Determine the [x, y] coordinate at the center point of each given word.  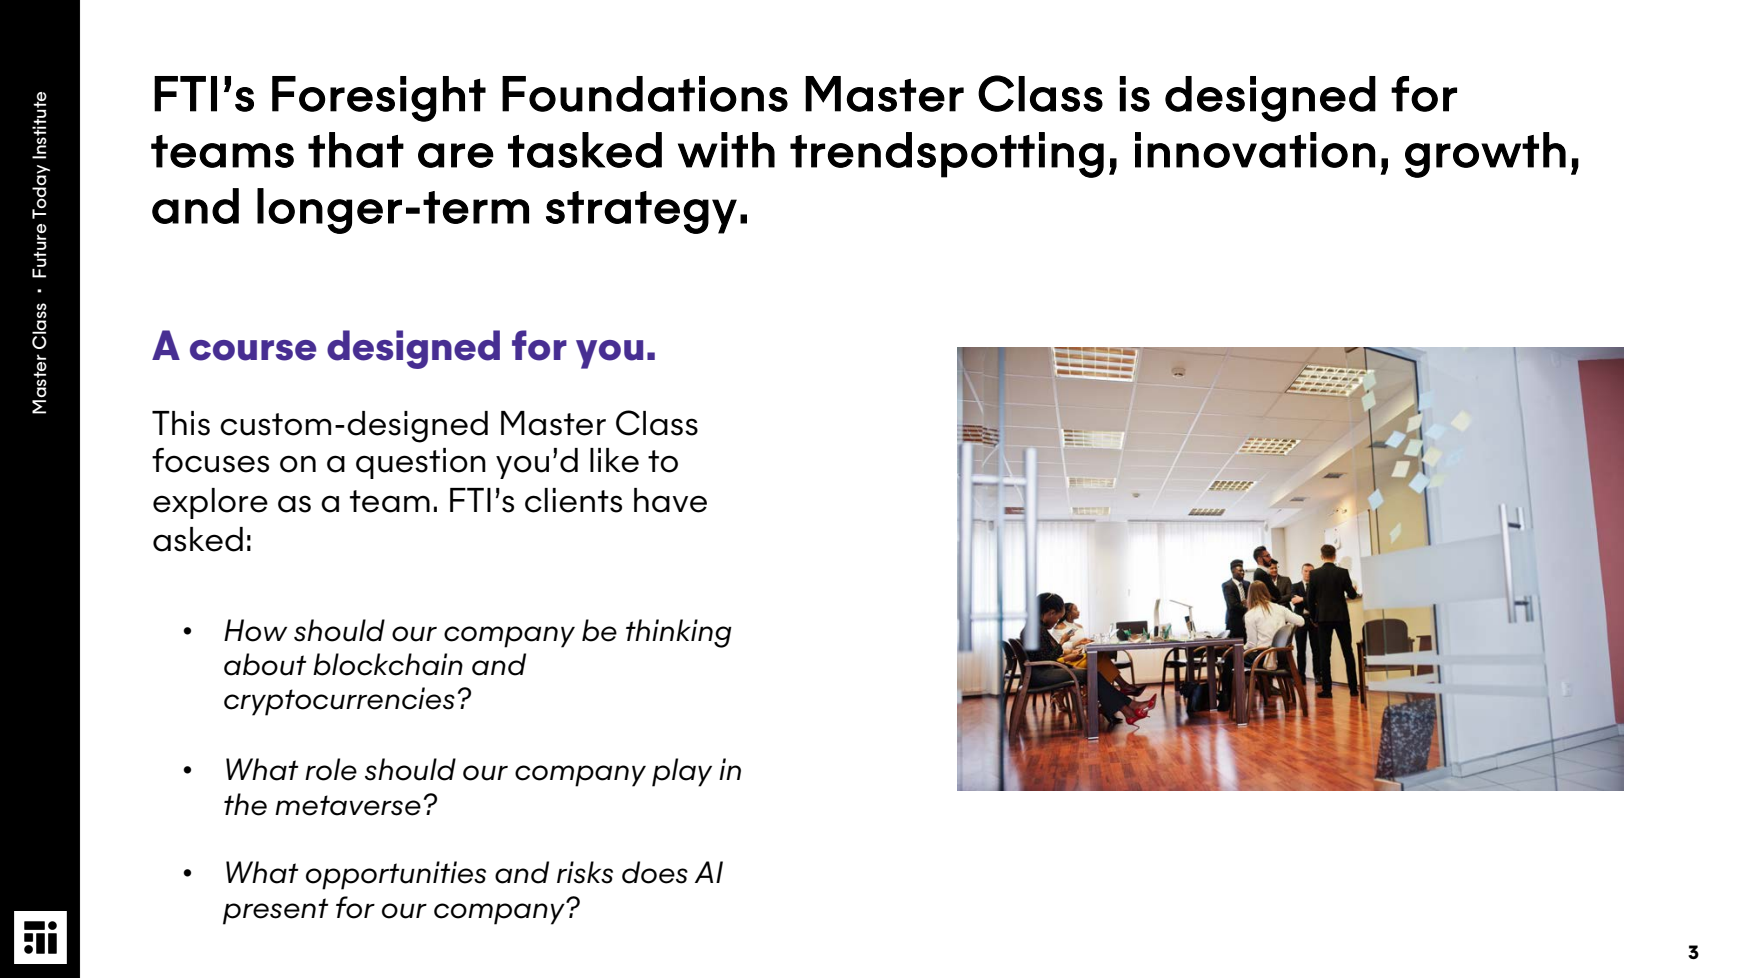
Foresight [379, 99]
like [614, 460]
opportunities [396, 875]
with [726, 150]
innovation [1255, 150]
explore [210, 503]
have [670, 500]
